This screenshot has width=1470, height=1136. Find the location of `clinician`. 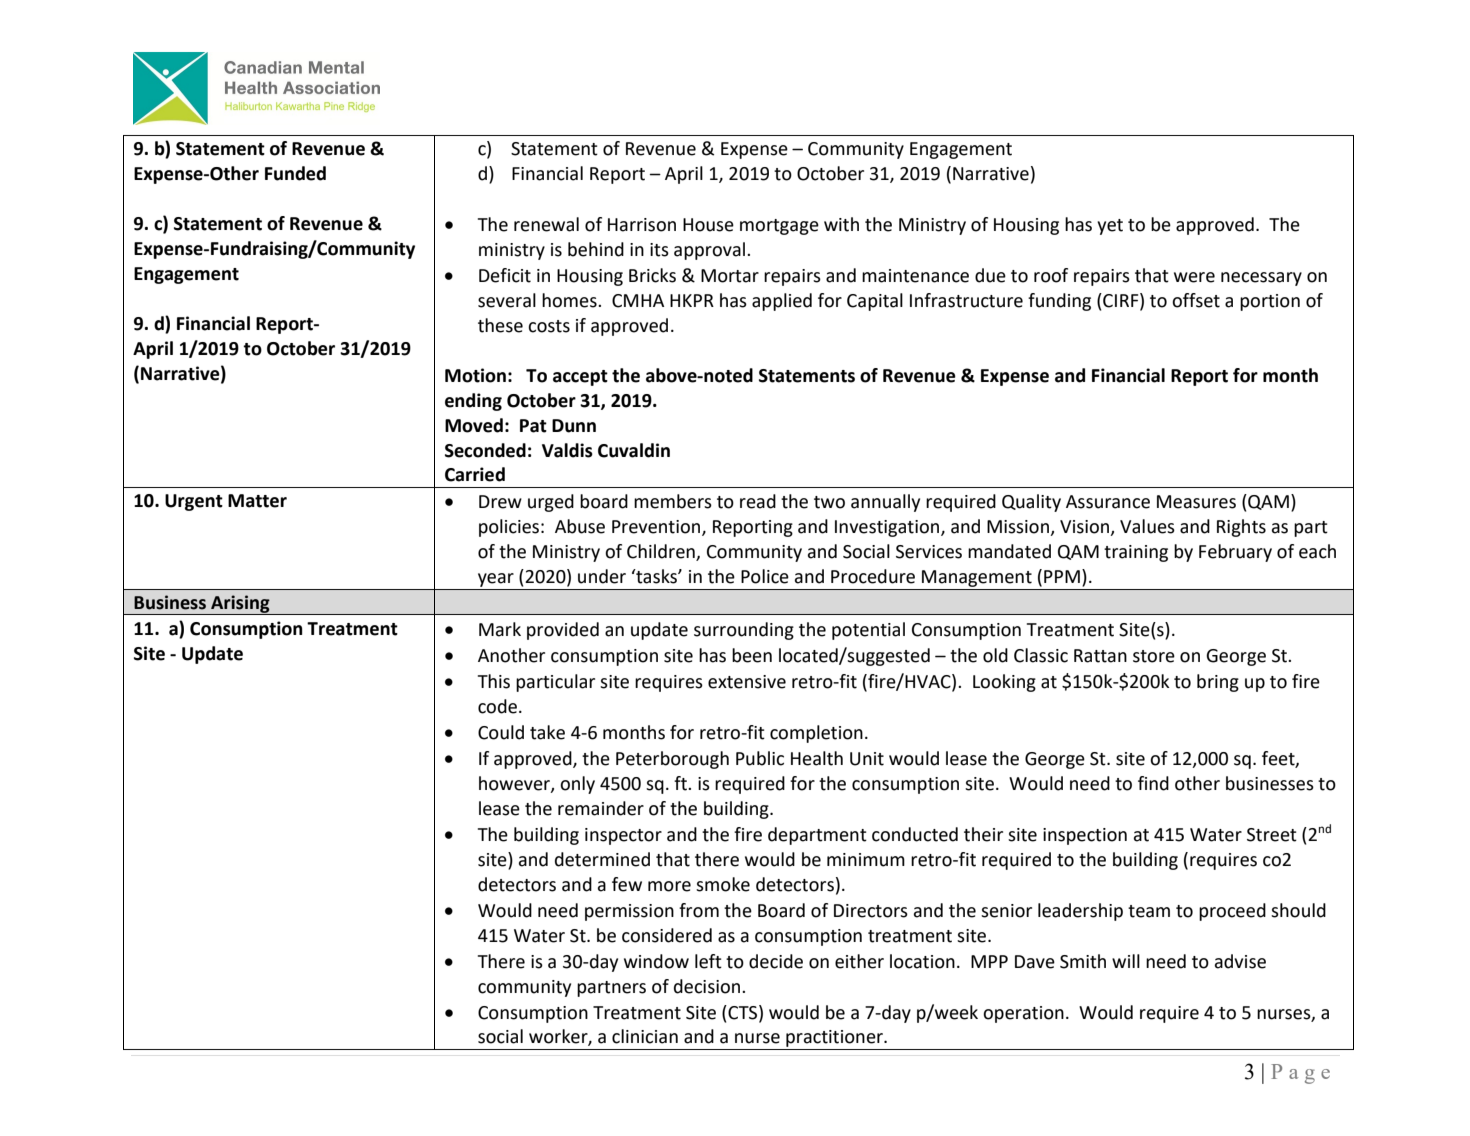

clinician is located at coordinates (645, 1036).
